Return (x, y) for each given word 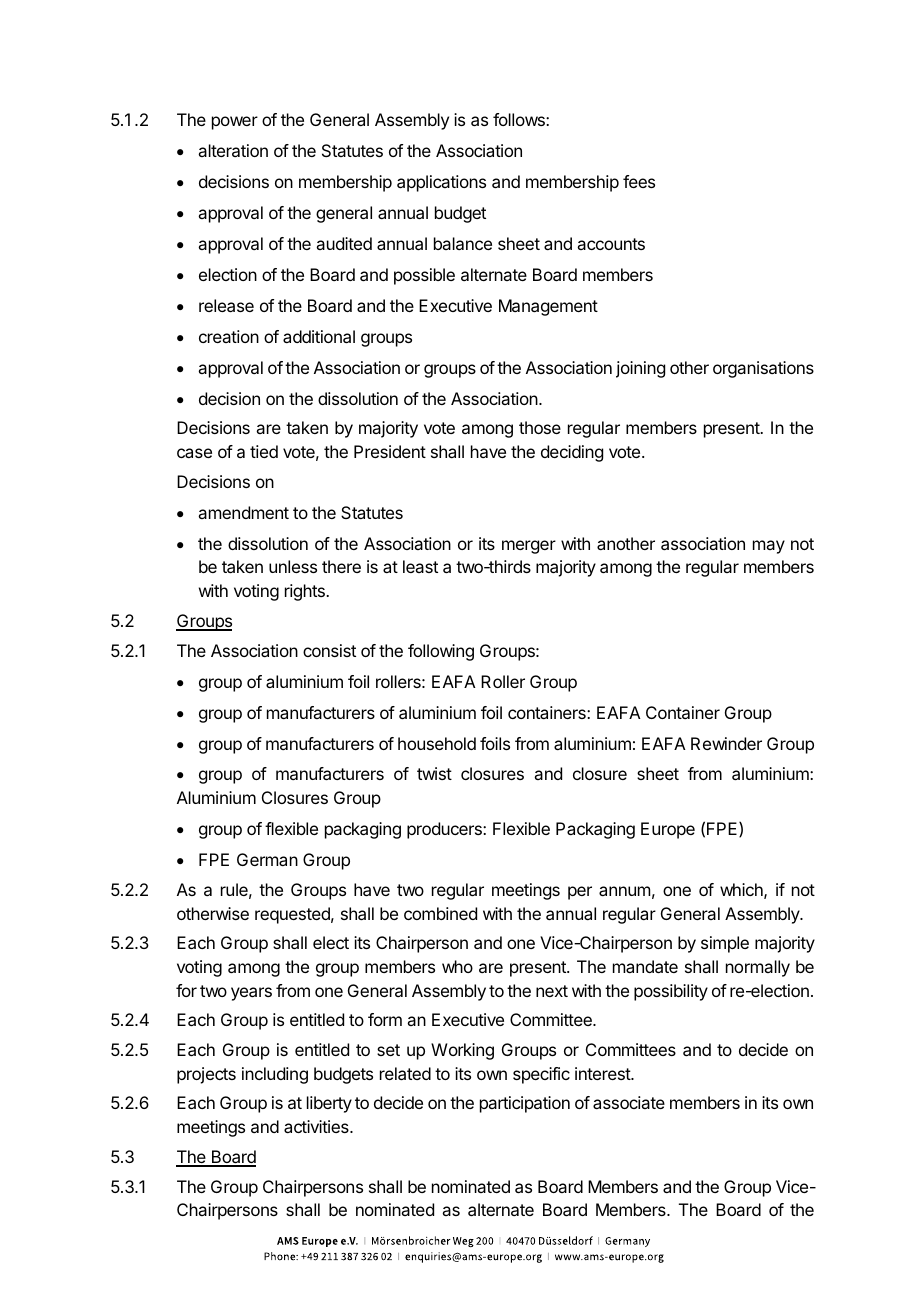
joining (640, 369)
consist (329, 650)
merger (529, 547)
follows (520, 119)
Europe (668, 830)
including (275, 1075)
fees (639, 181)
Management (548, 307)
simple (725, 944)
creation (229, 336)
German (267, 859)
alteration (233, 150)
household (437, 743)
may (769, 547)
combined (440, 913)
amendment (243, 512)
